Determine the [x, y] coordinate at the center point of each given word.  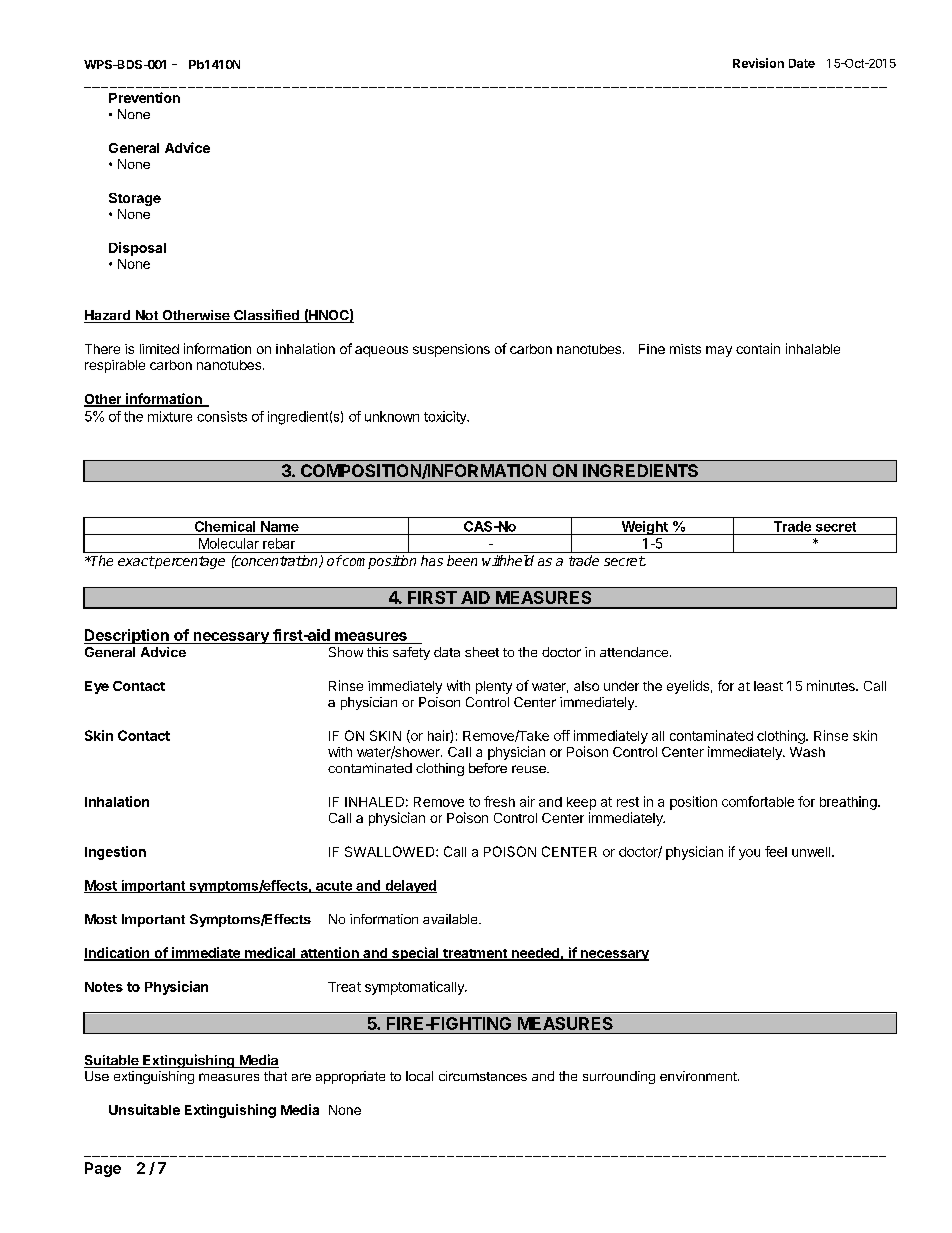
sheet [482, 652]
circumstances [483, 1076]
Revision [758, 63]
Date [802, 63]
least [768, 686]
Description [127, 636]
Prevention [144, 97]
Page [103, 1169]
